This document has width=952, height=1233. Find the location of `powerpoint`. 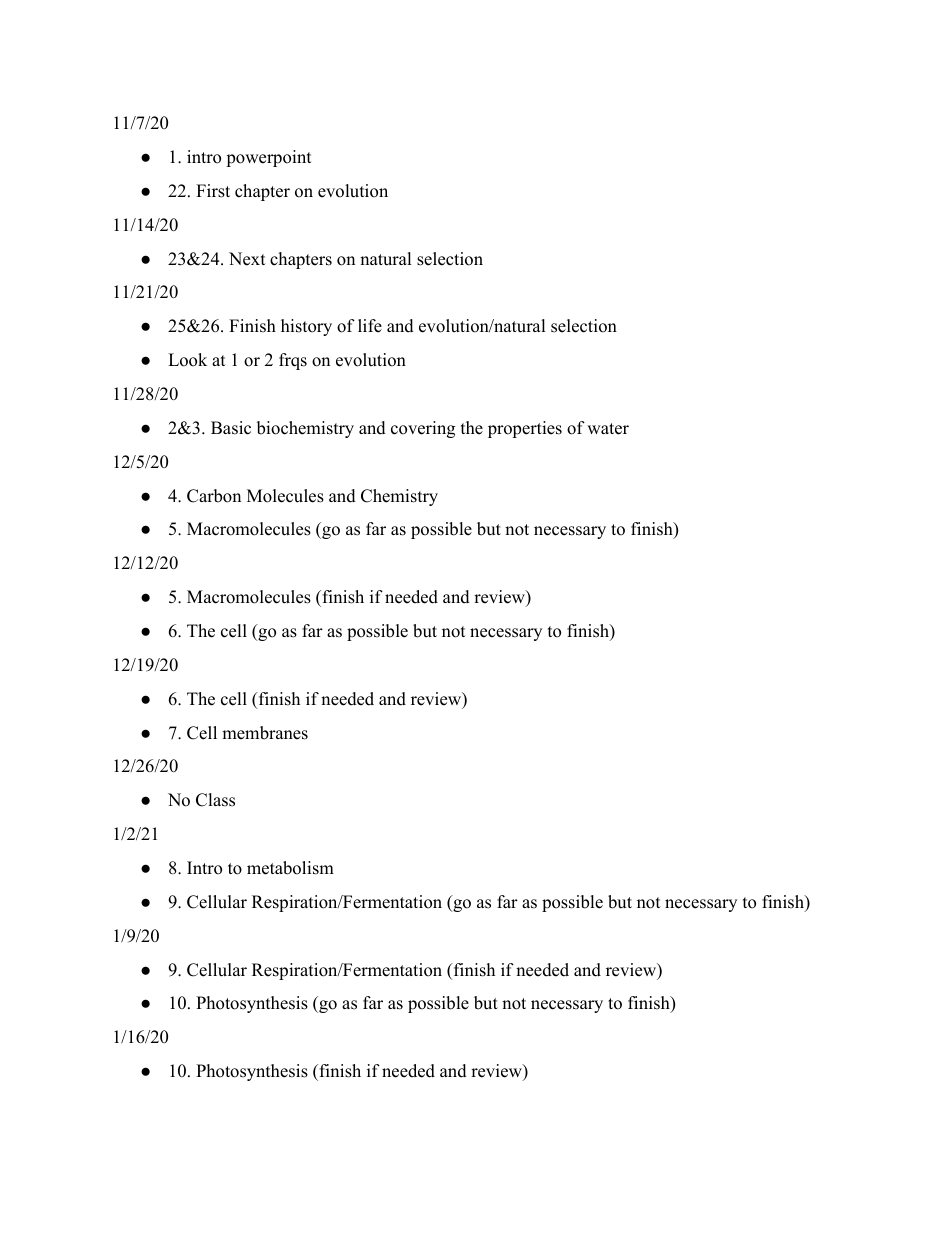

powerpoint is located at coordinates (269, 158).
